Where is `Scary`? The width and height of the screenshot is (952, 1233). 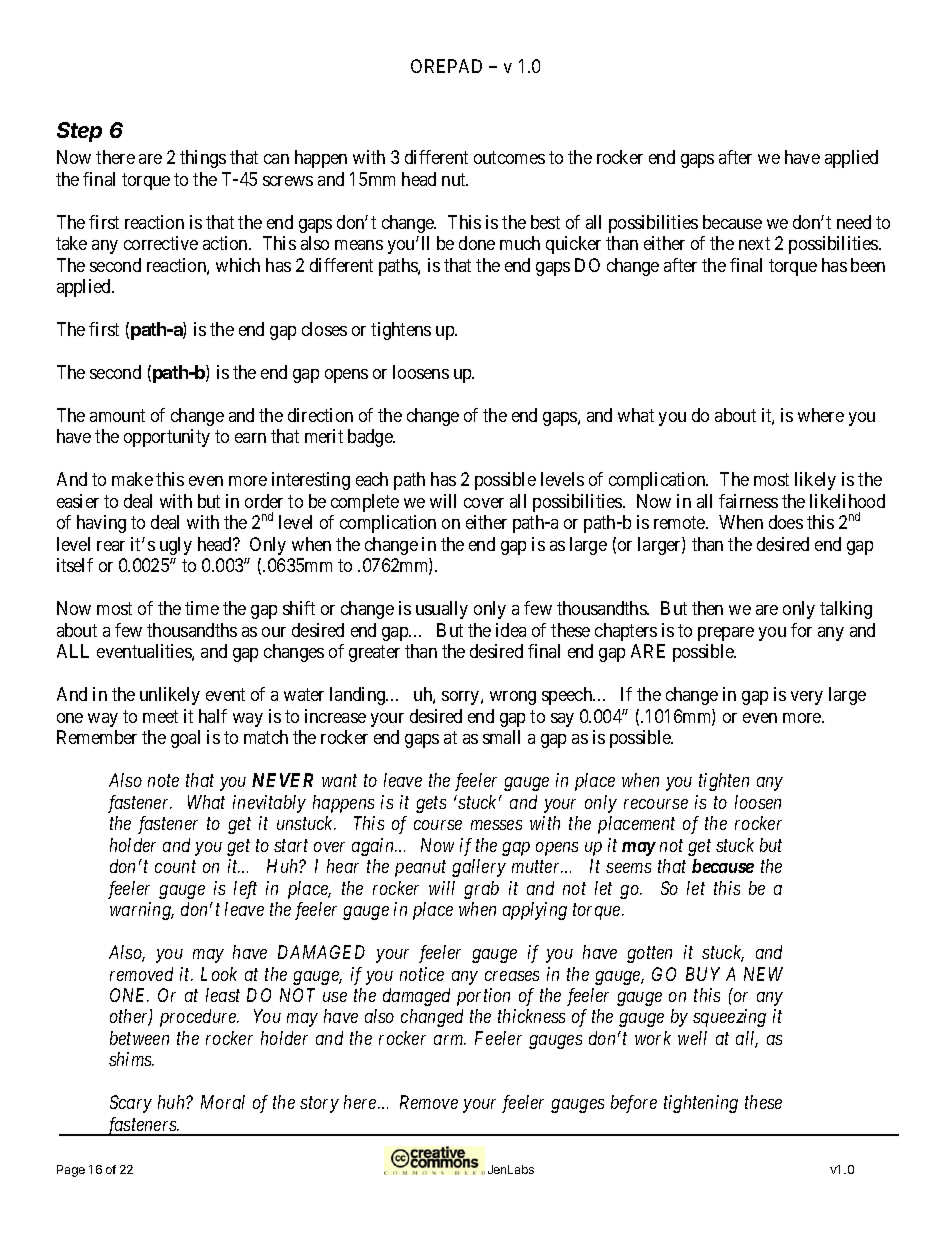
Scary is located at coordinates (131, 1104).
